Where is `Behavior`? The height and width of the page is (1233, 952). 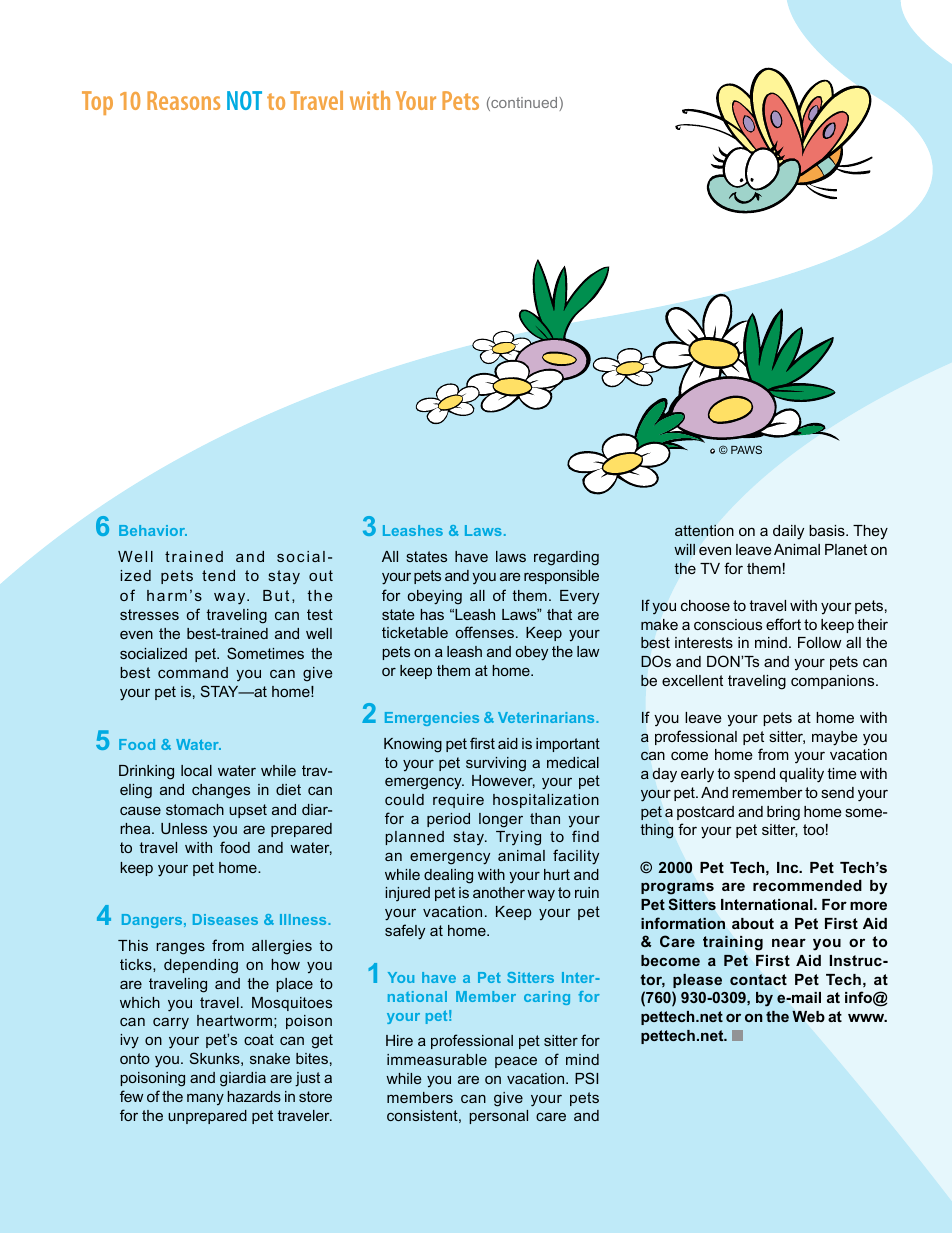 Behavior is located at coordinates (153, 530).
